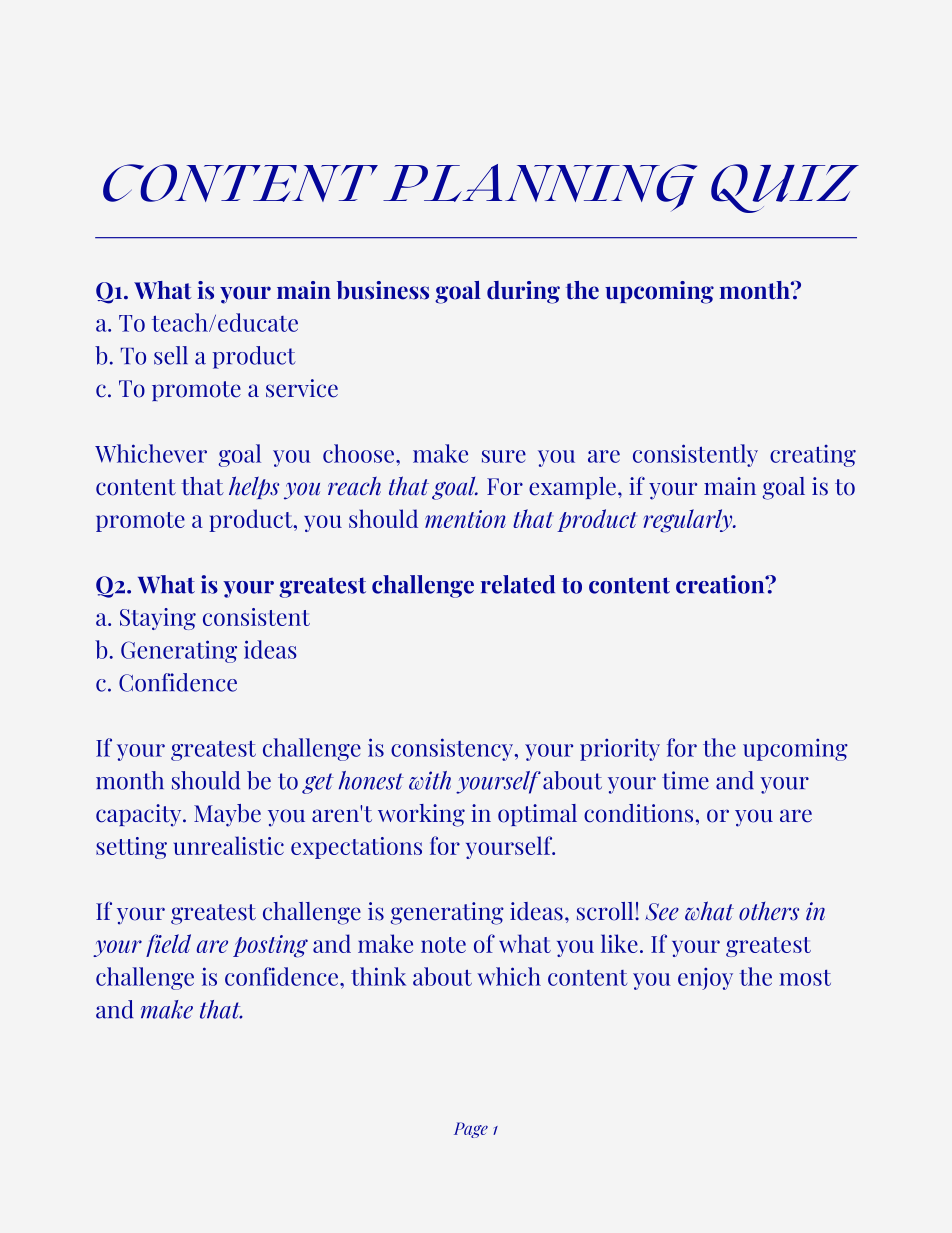 The width and height of the page is (952, 1233). Describe the element at coordinates (620, 749) in the page. I see `priority` at that location.
